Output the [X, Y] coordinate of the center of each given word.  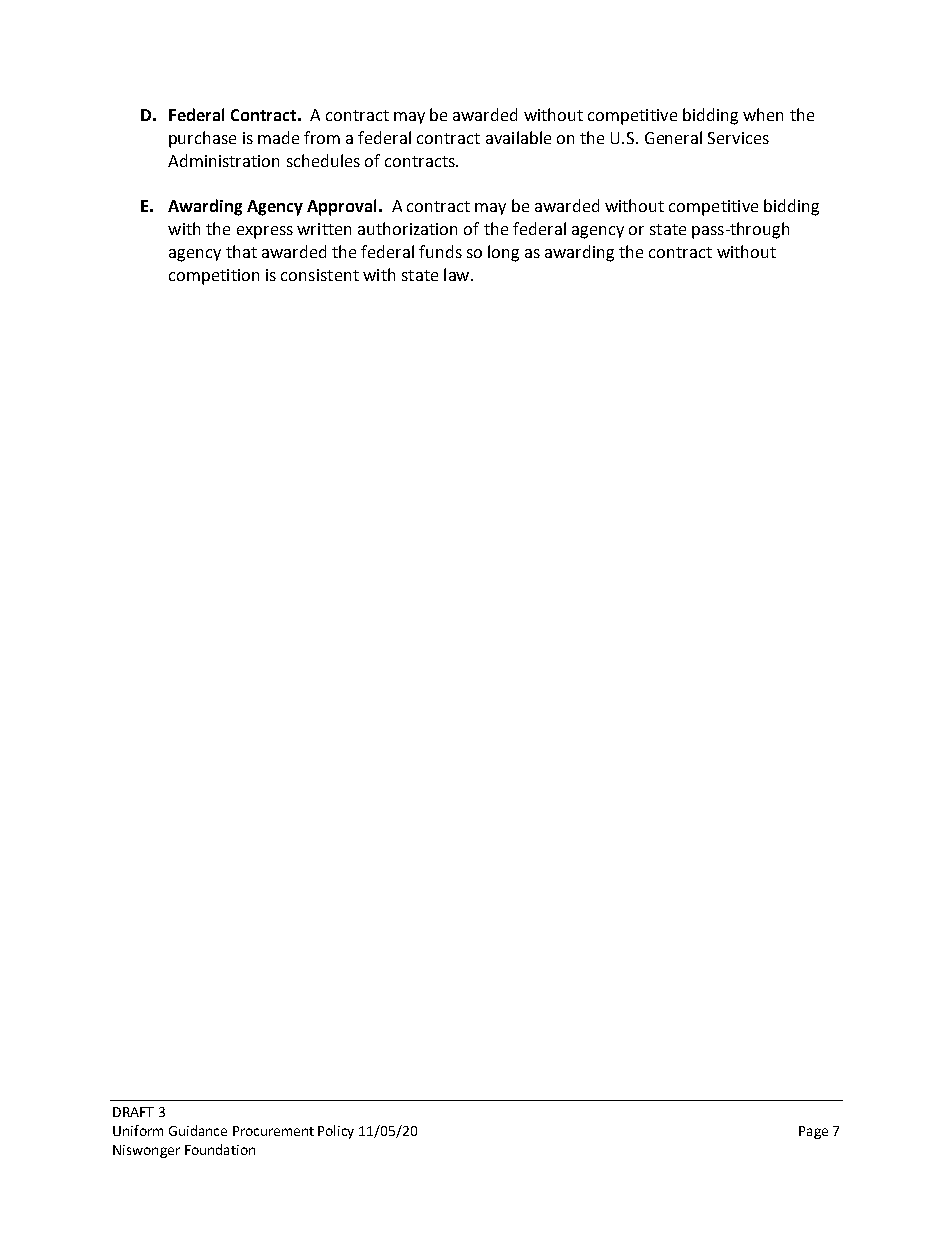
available [518, 137]
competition [214, 277]
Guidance [198, 1130]
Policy [336, 1132]
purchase [202, 139]
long [503, 253]
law [458, 274]
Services [738, 138]
